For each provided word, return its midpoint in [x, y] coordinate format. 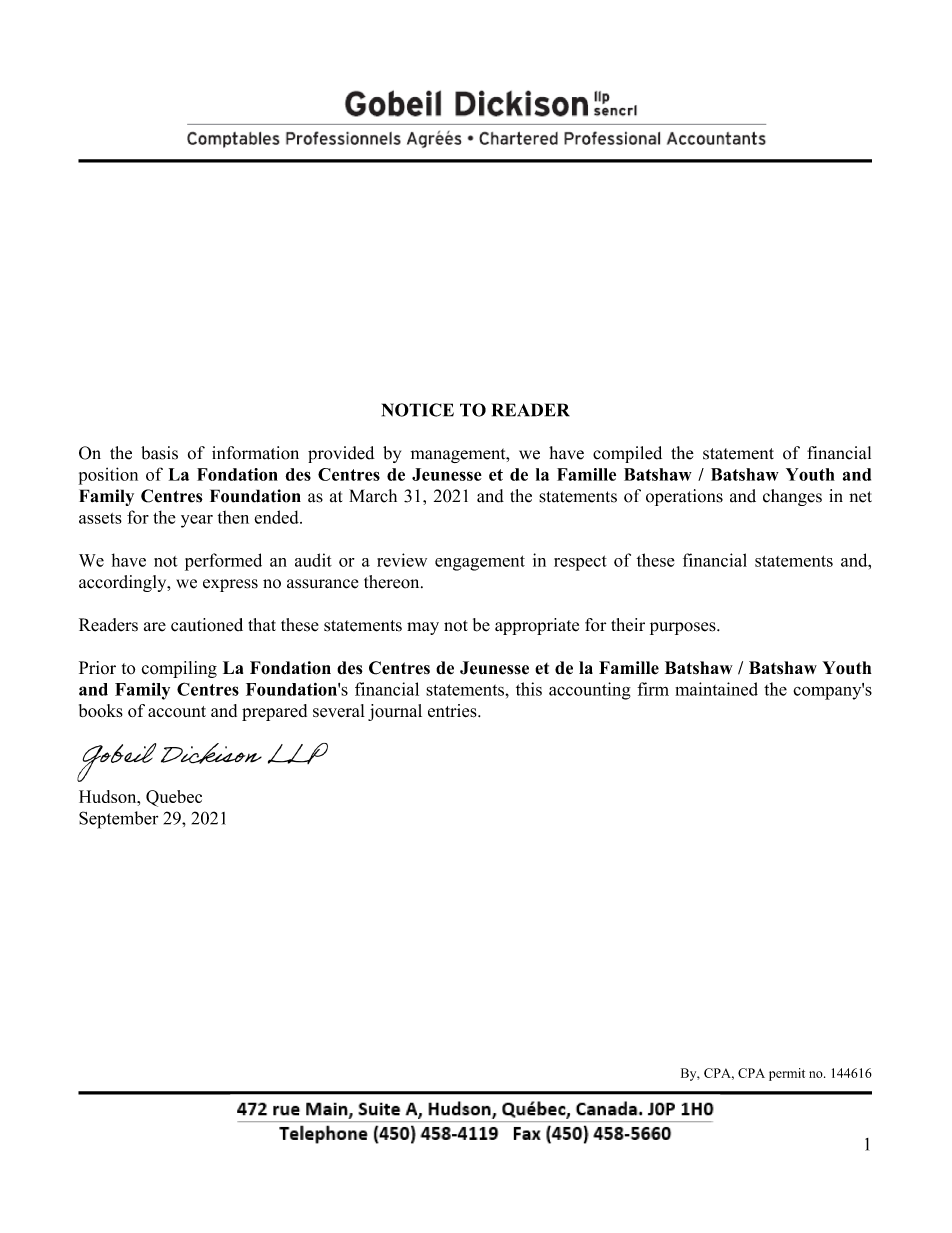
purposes [684, 628]
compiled [627, 454]
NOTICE [418, 410]
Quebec [174, 798]
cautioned [207, 625]
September [118, 820]
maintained [716, 689]
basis [159, 453]
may [423, 628]
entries [453, 711]
